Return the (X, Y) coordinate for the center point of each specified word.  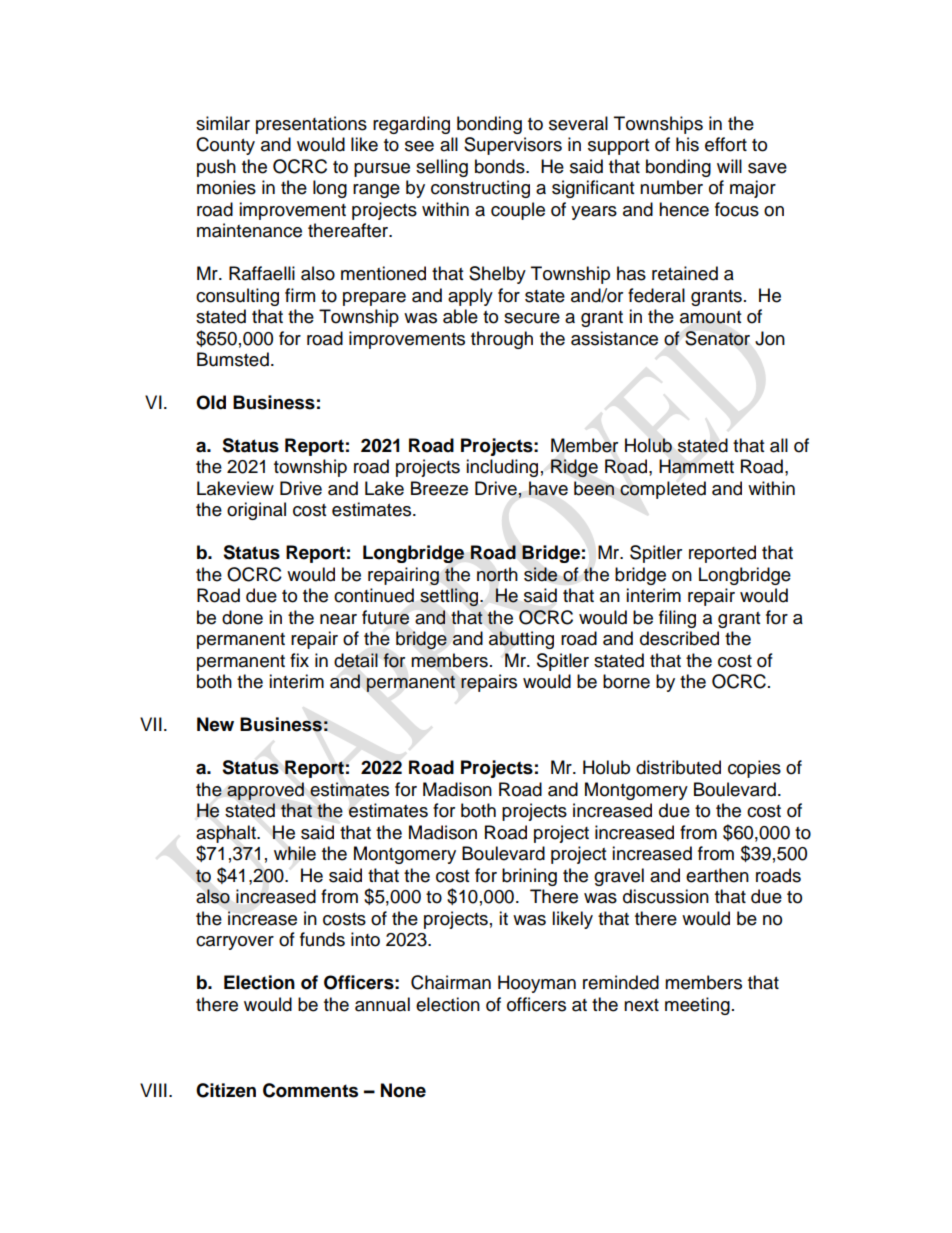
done (242, 617)
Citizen (226, 1090)
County (225, 146)
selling (442, 168)
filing (677, 619)
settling (450, 597)
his (687, 144)
